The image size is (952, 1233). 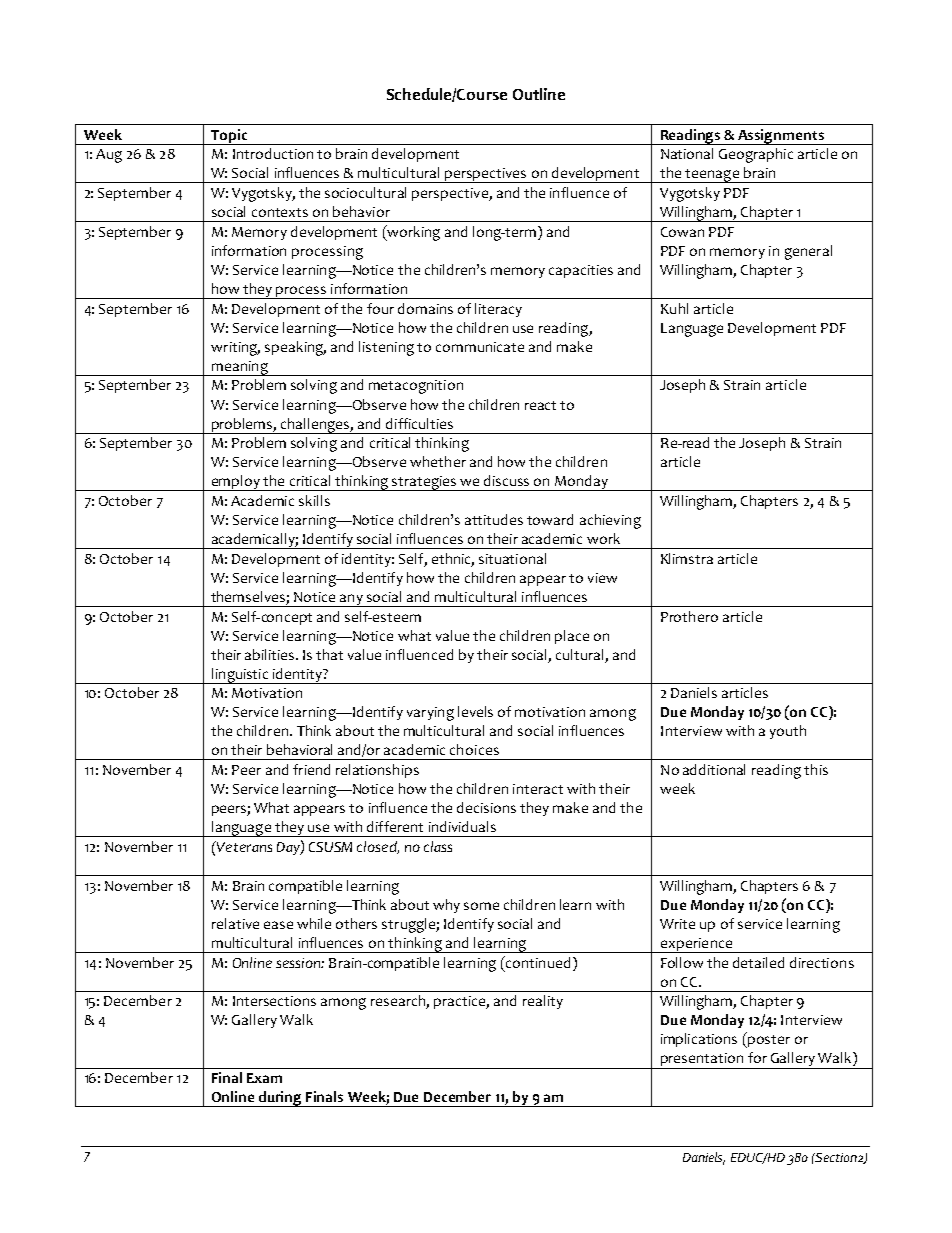 What do you see at coordinates (264, 1078) in the screenshot?
I see `Exam` at bounding box center [264, 1078].
